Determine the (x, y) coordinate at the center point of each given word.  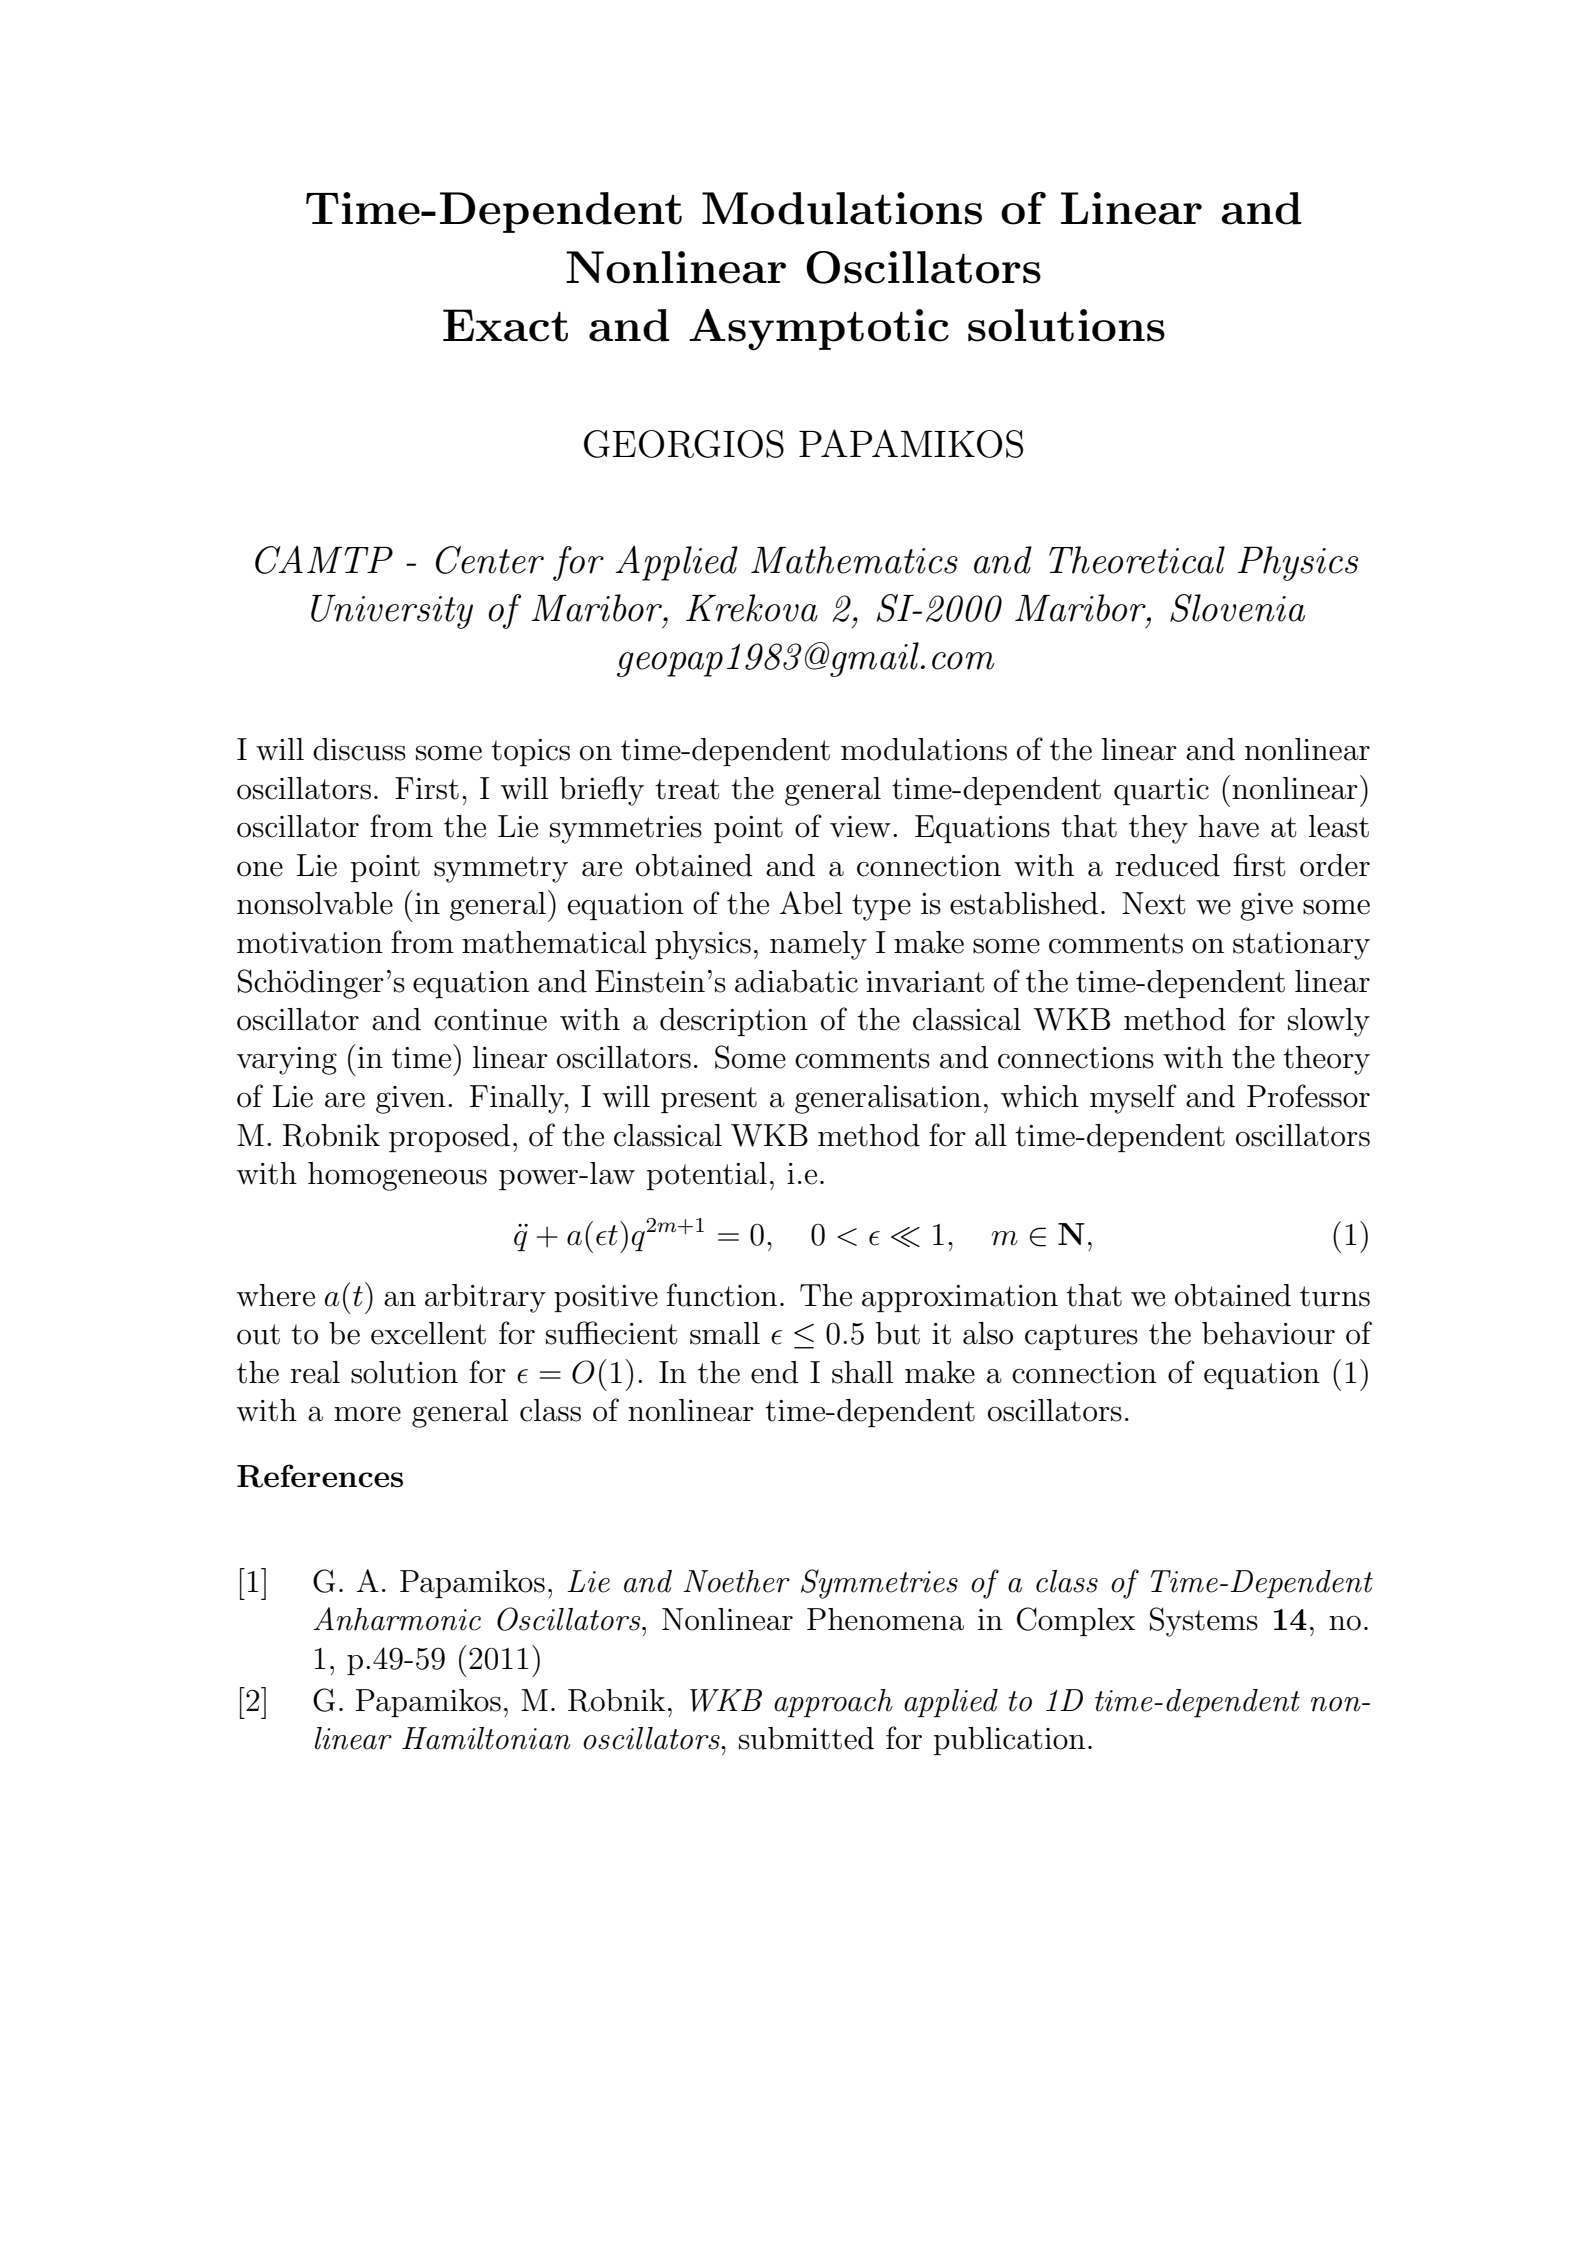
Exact (505, 325)
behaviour (1268, 1333)
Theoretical (1137, 560)
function (722, 1295)
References (320, 1476)
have (1229, 826)
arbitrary (485, 1298)
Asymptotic (819, 329)
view (860, 827)
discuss (359, 749)
